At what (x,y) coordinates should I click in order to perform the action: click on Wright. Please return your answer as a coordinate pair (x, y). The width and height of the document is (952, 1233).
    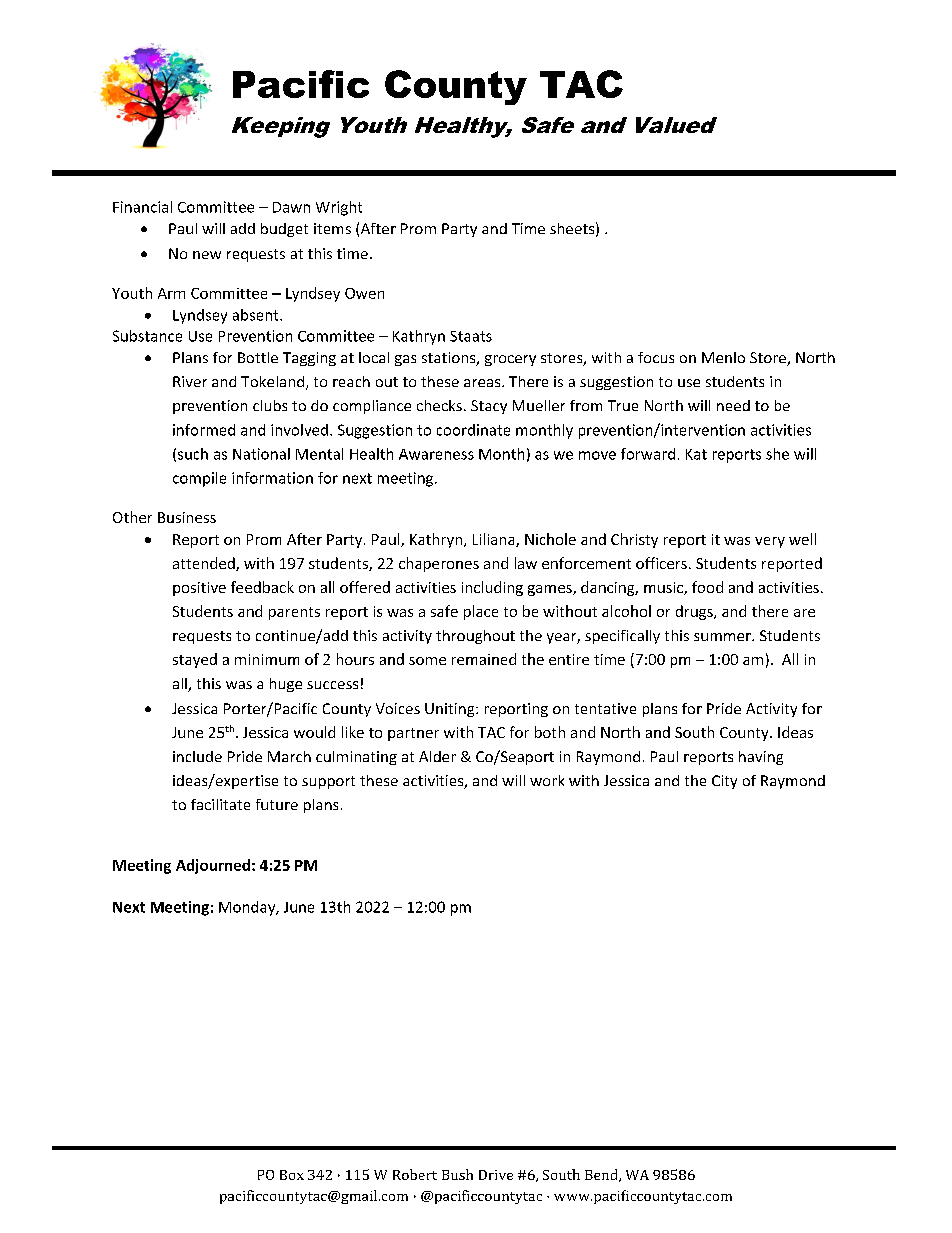
    Looking at the image, I should click on (339, 208).
